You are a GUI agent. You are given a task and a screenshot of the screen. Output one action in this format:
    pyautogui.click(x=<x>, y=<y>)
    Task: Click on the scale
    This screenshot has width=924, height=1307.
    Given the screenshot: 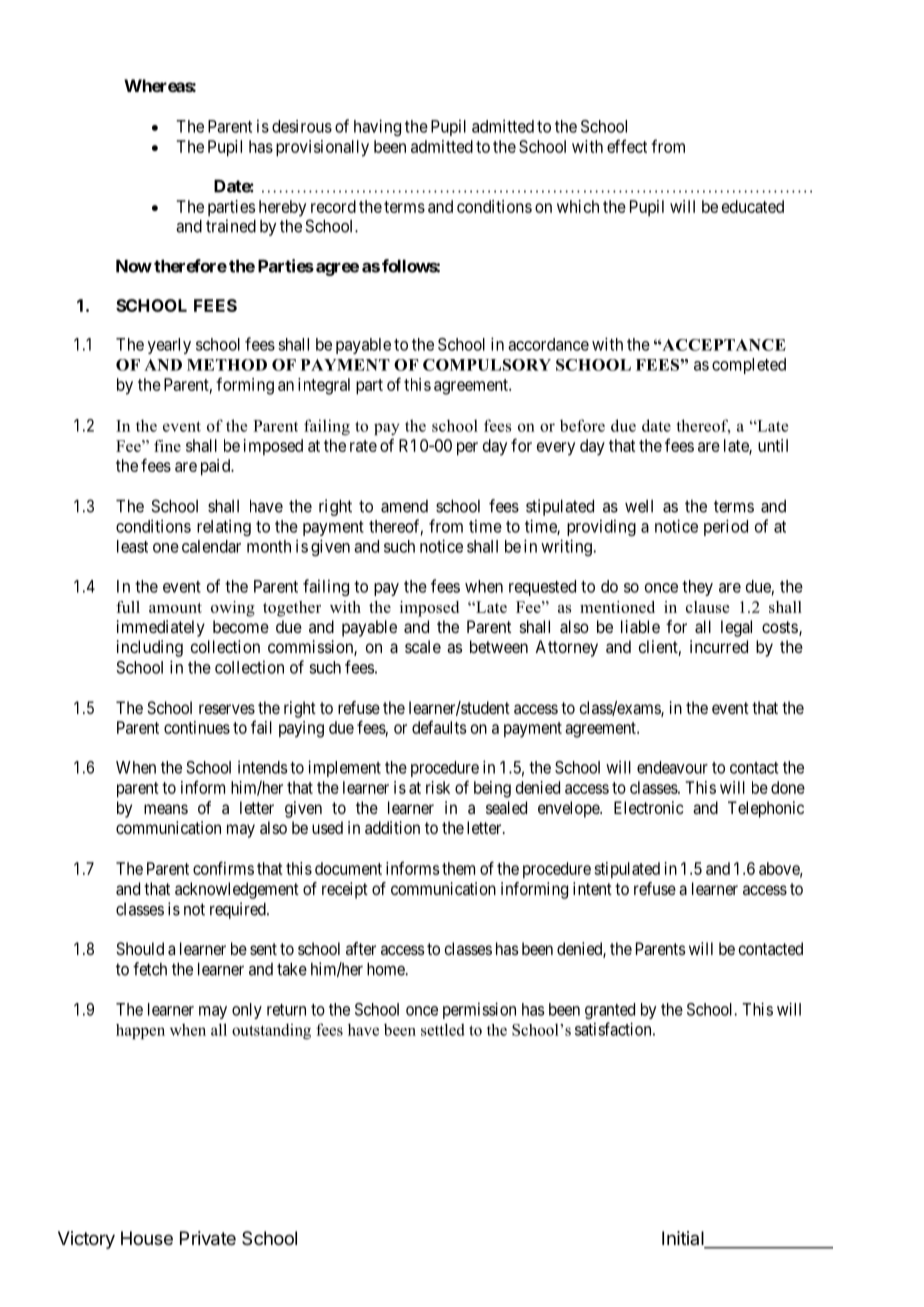 What is the action you would take?
    pyautogui.click(x=423, y=646)
